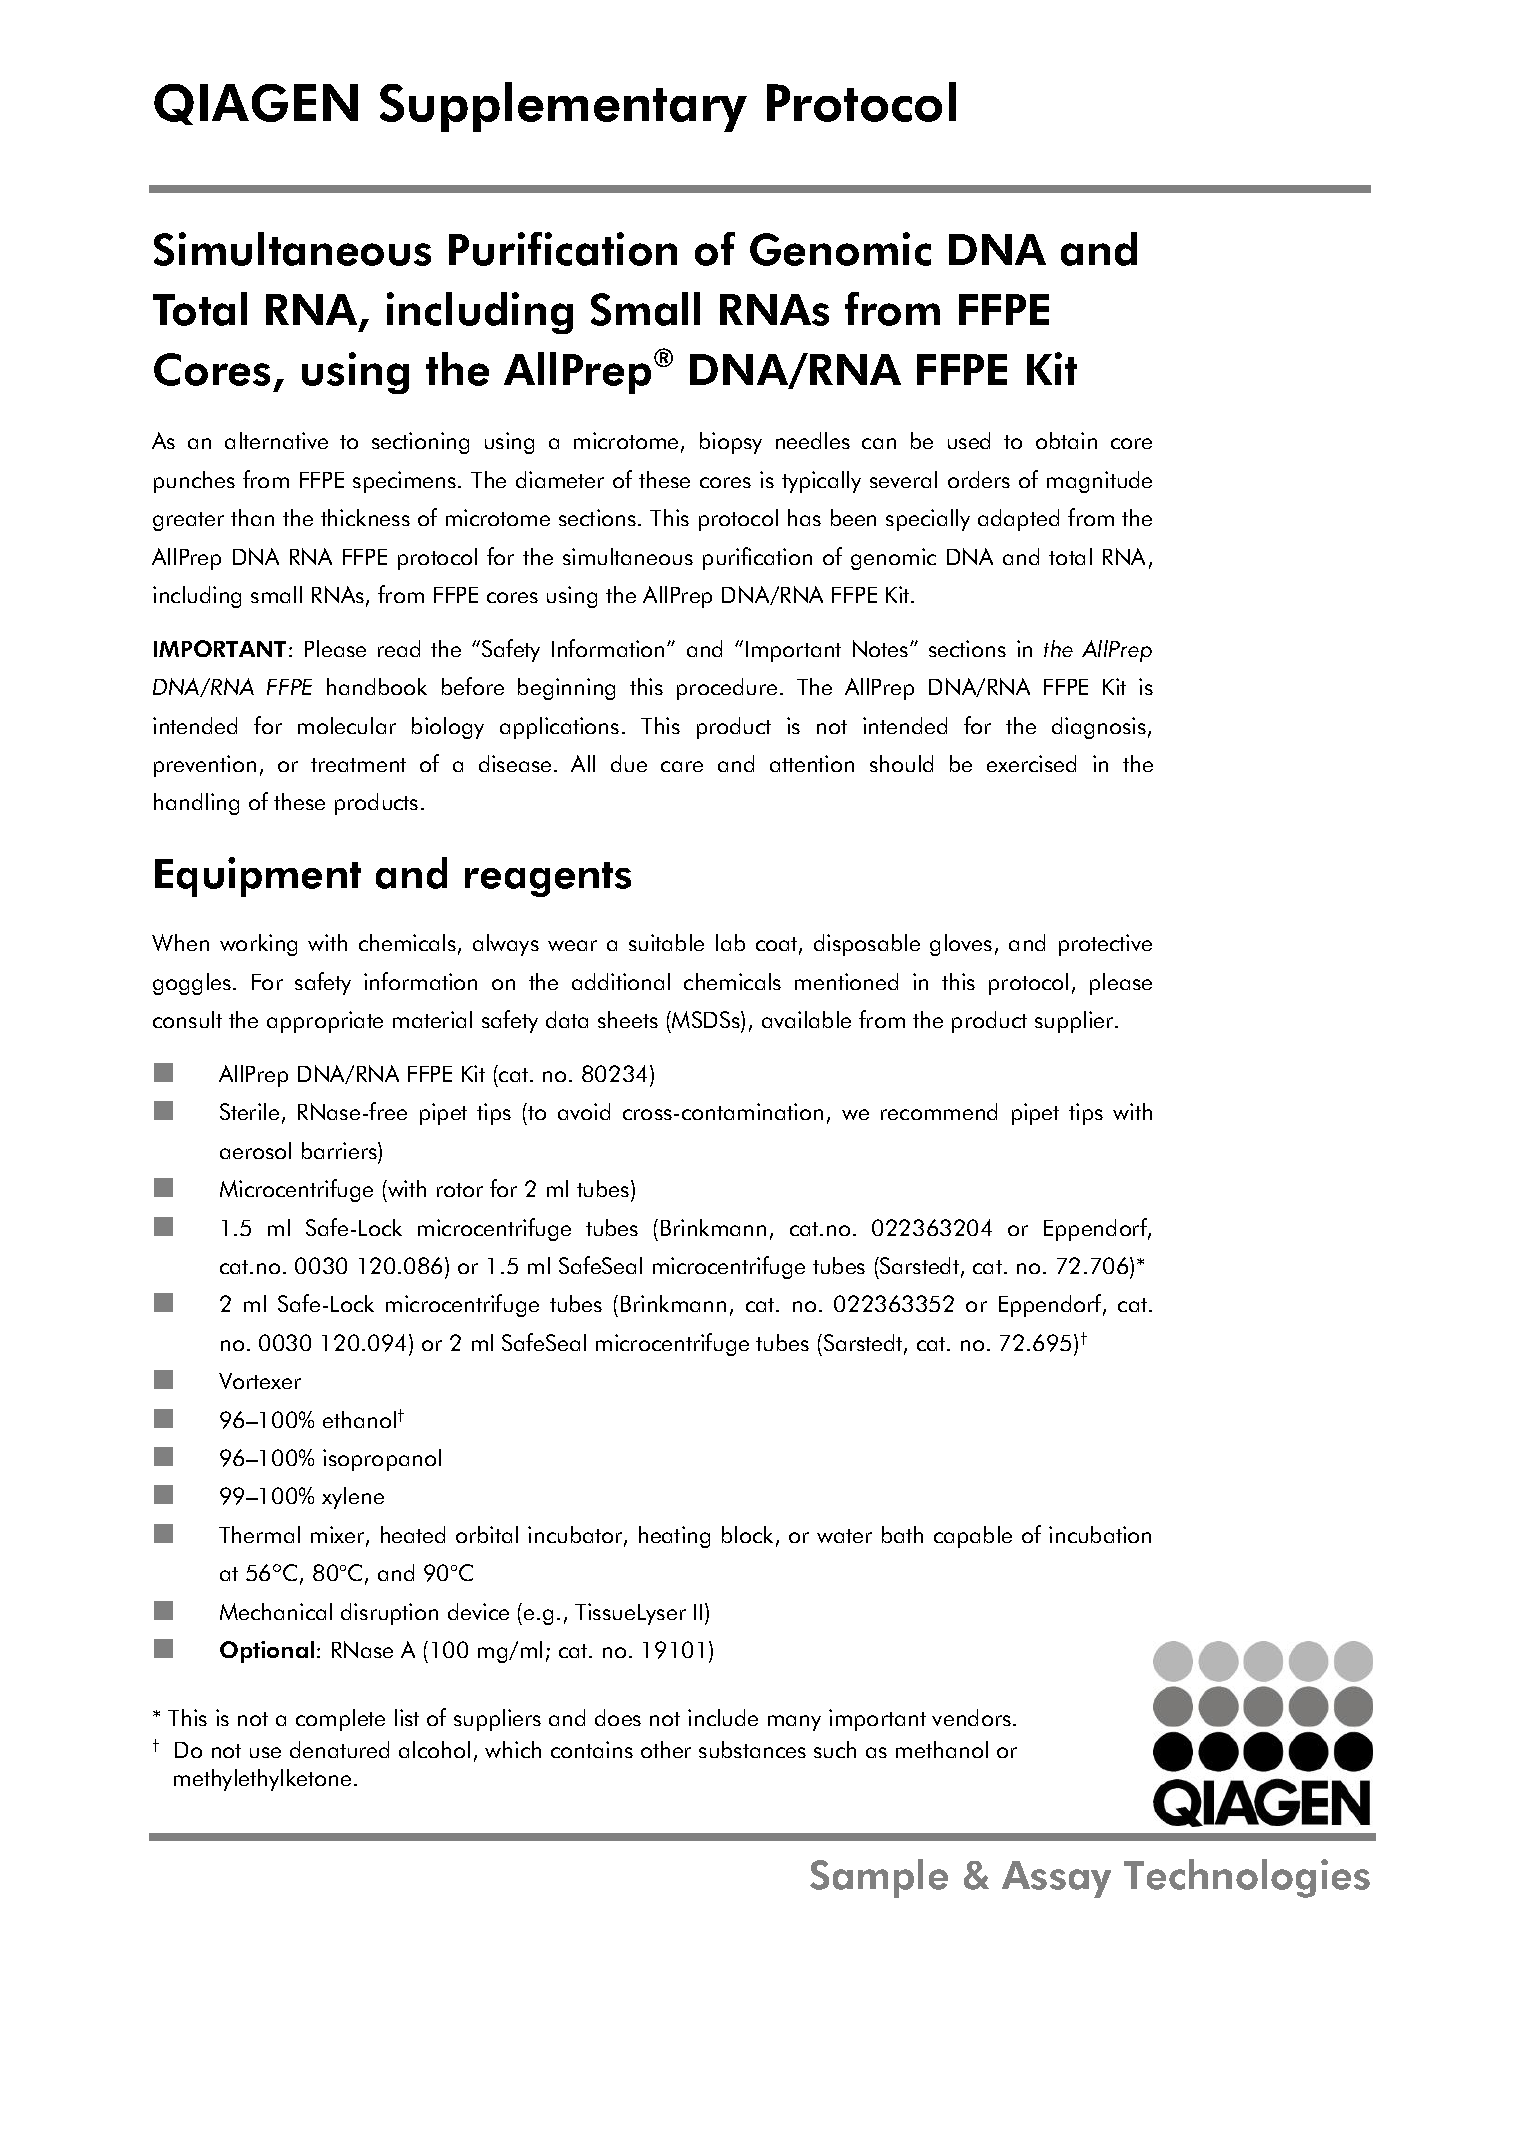  I want to click on suitable, so click(666, 942).
